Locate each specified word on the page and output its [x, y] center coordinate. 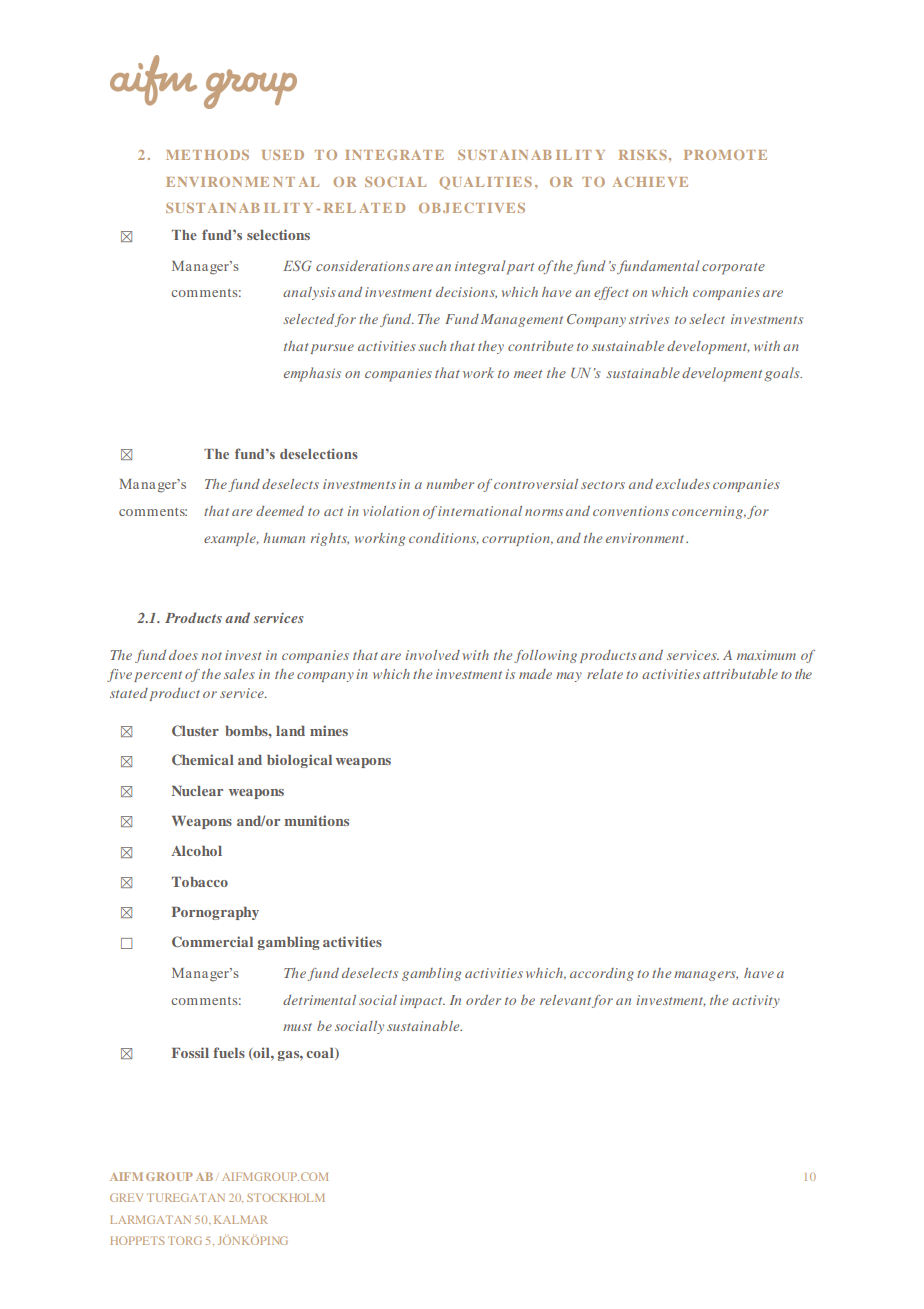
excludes [683, 484]
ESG [297, 265]
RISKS [643, 155]
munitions [316, 820]
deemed [280, 511]
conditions [444, 538]
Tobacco [200, 882]
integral [480, 267]
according [602, 974]
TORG [185, 1240]
